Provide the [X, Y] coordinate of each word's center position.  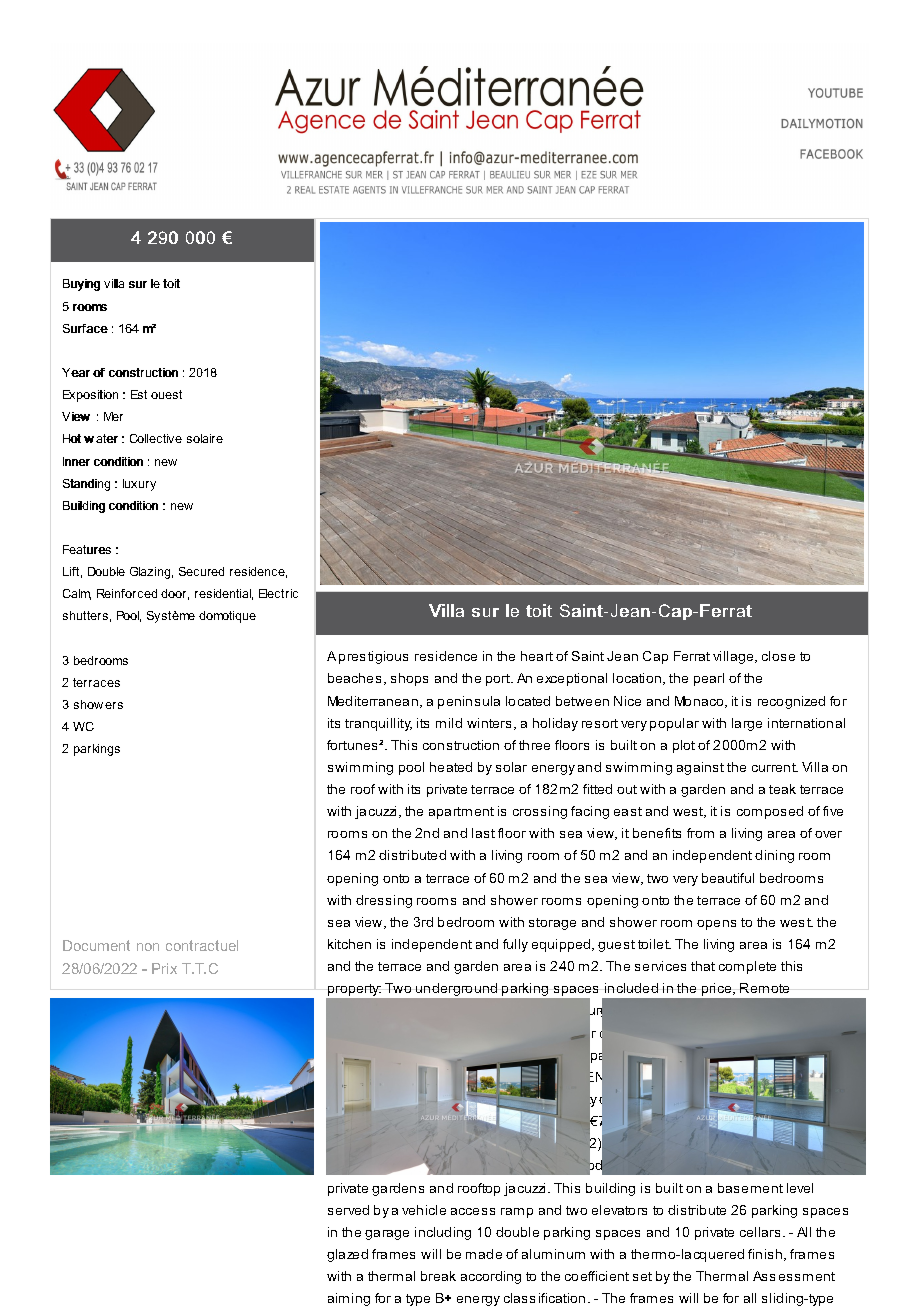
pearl [709, 679]
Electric [278, 593]
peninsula [469, 702]
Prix [164, 968]
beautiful [728, 878]
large [747, 724]
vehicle [424, 1210]
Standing [86, 485]
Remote [764, 988]
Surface [85, 328]
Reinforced [127, 593]
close [778, 656]
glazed [347, 1255]
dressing [384, 901]
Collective [156, 438]
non [148, 947]
